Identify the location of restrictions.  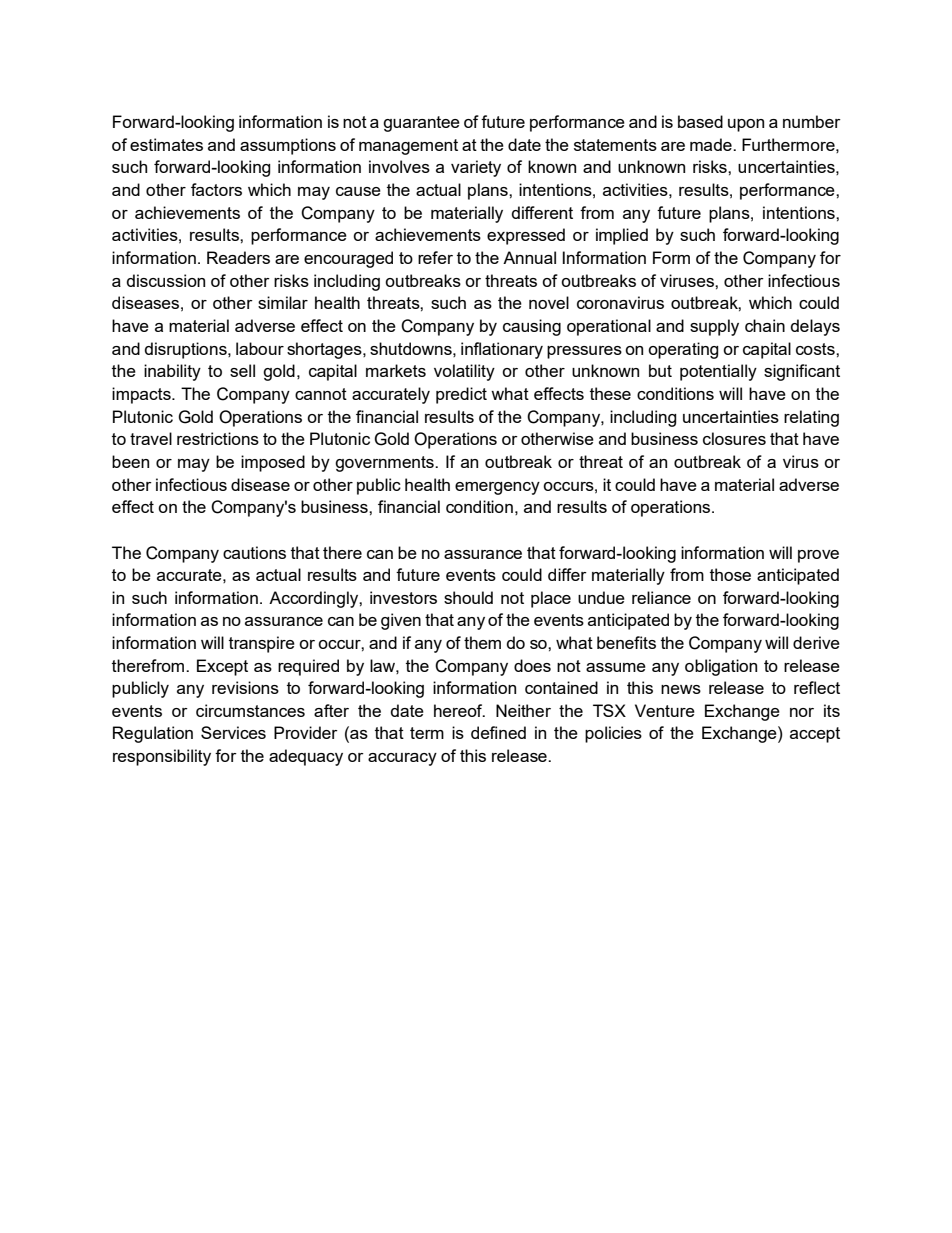
(218, 438).
